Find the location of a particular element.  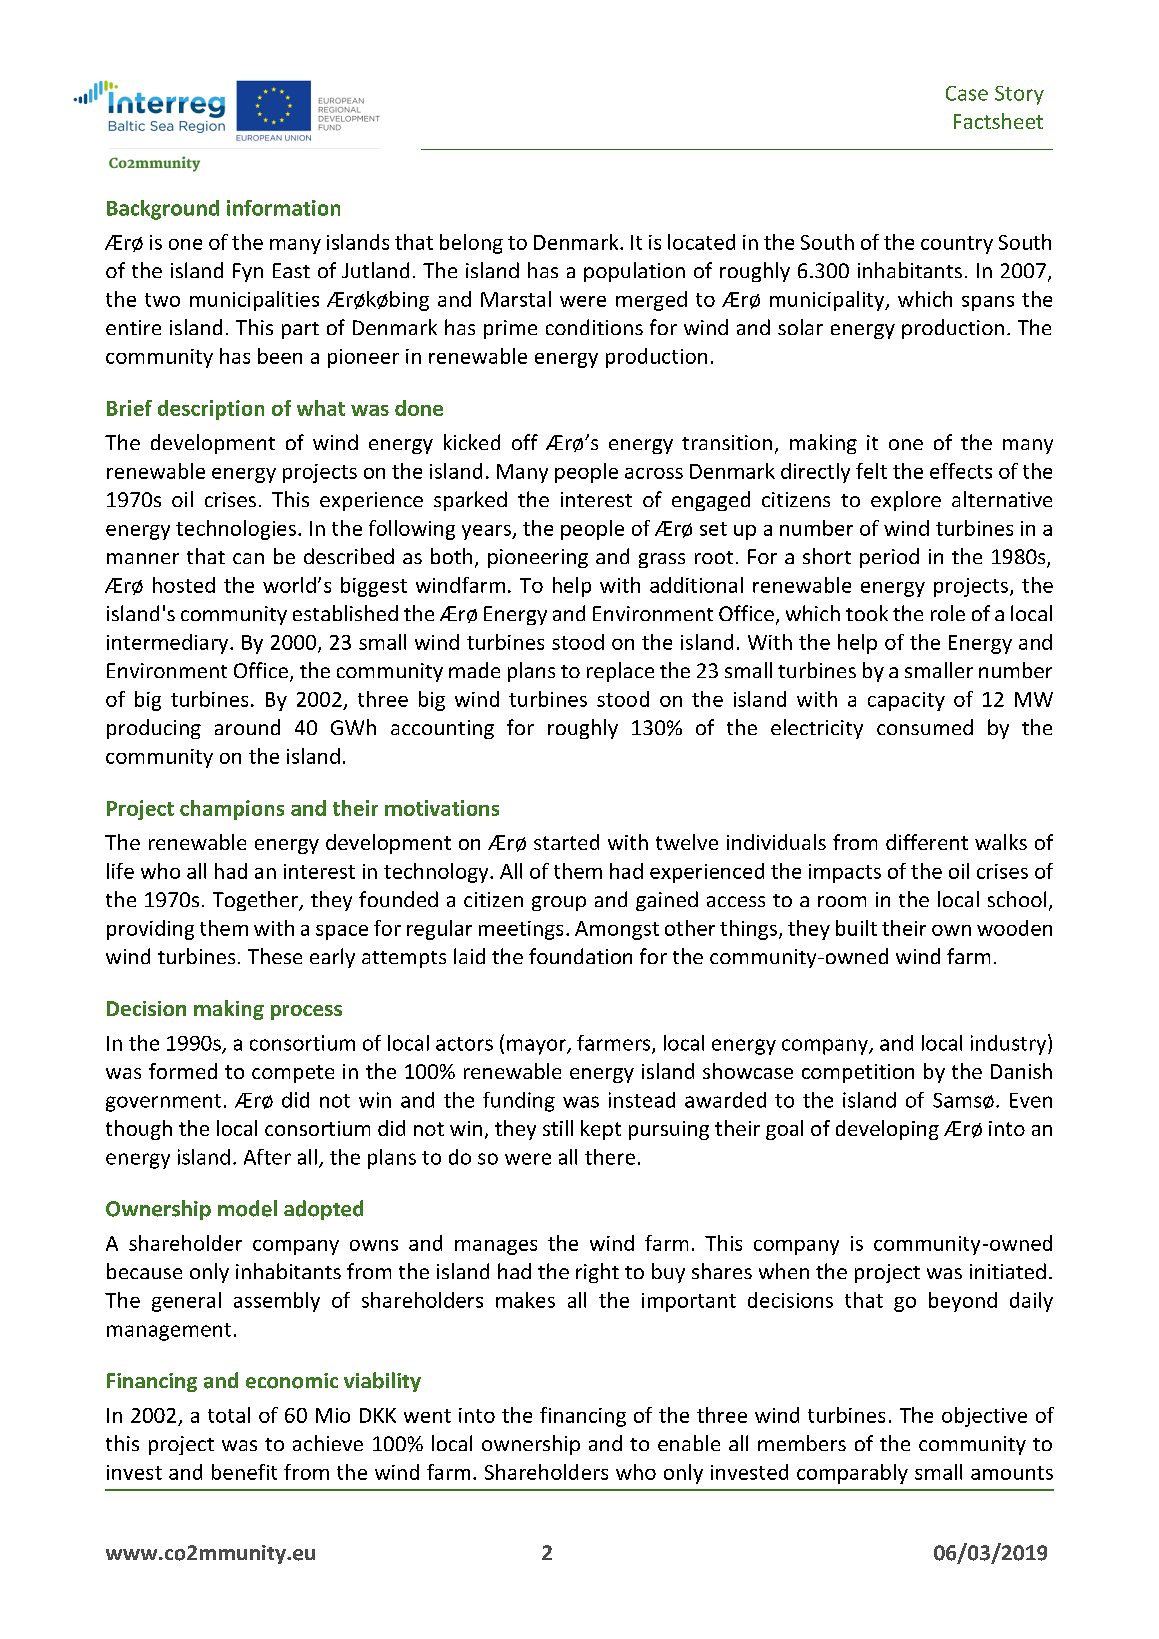

belong is located at coordinates (471, 244).
